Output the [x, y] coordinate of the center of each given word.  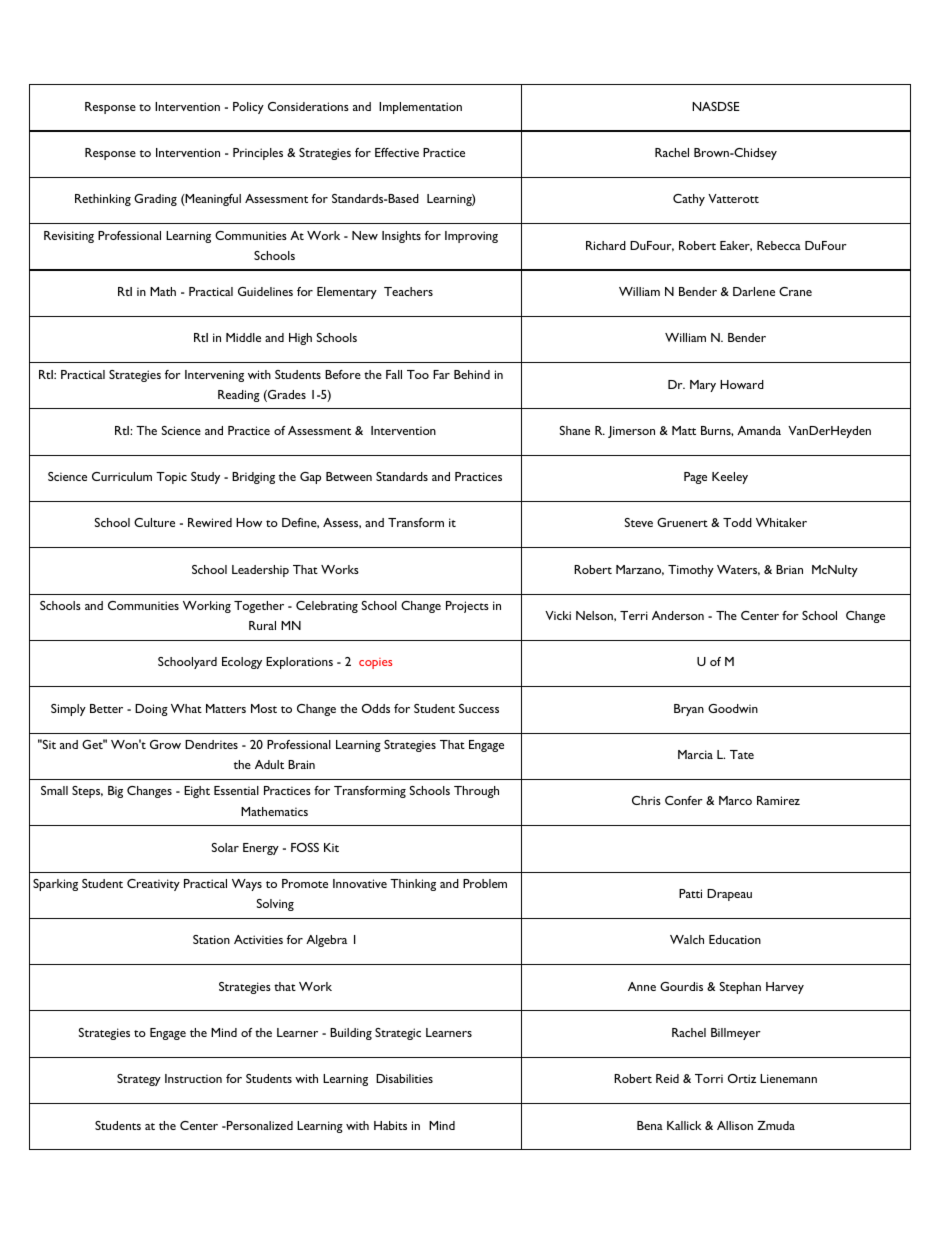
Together [259, 607]
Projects [467, 607]
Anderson [678, 615]
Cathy [689, 200]
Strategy [139, 1080]
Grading [155, 200]
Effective [397, 152]
